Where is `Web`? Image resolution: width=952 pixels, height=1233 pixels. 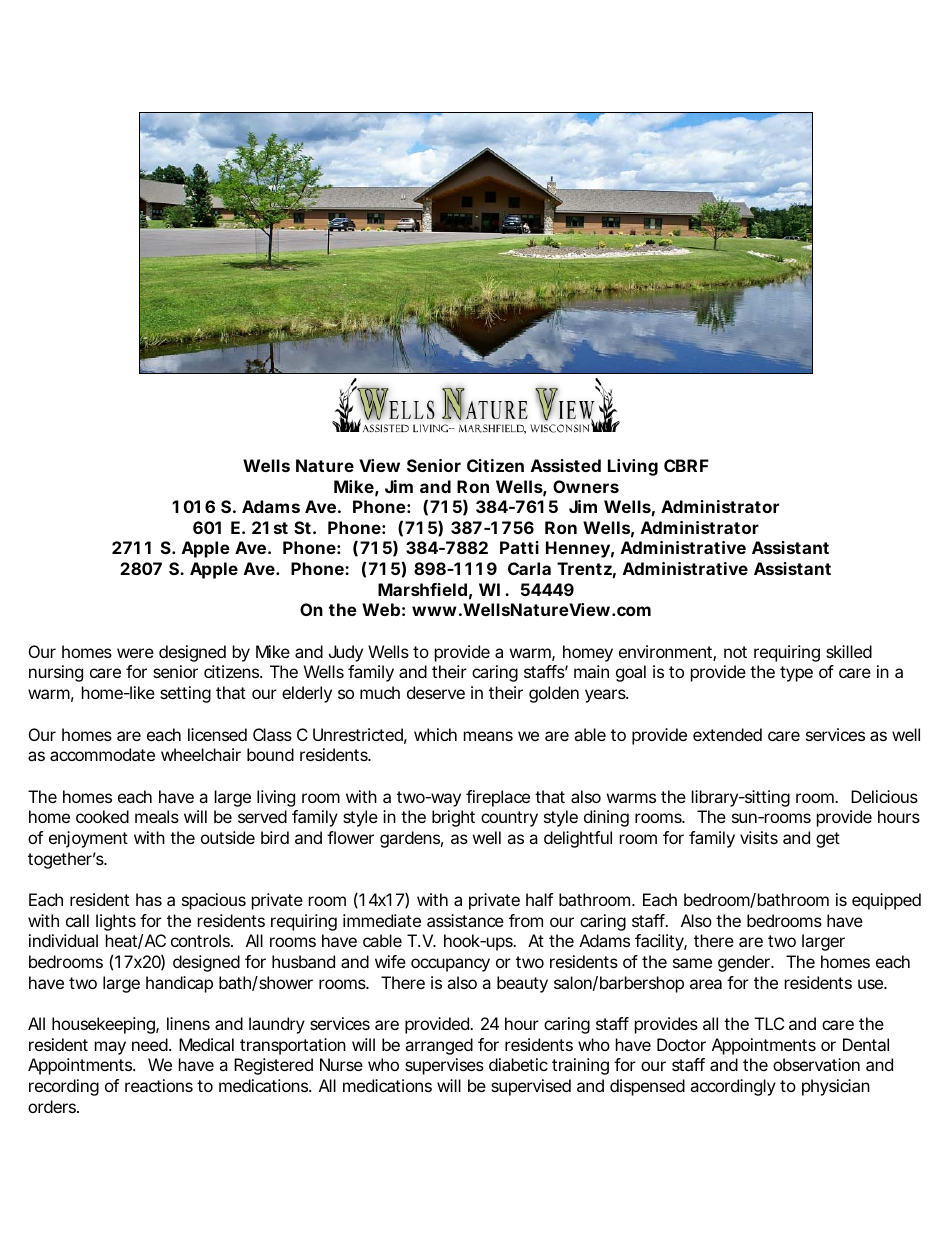 Web is located at coordinates (381, 609).
